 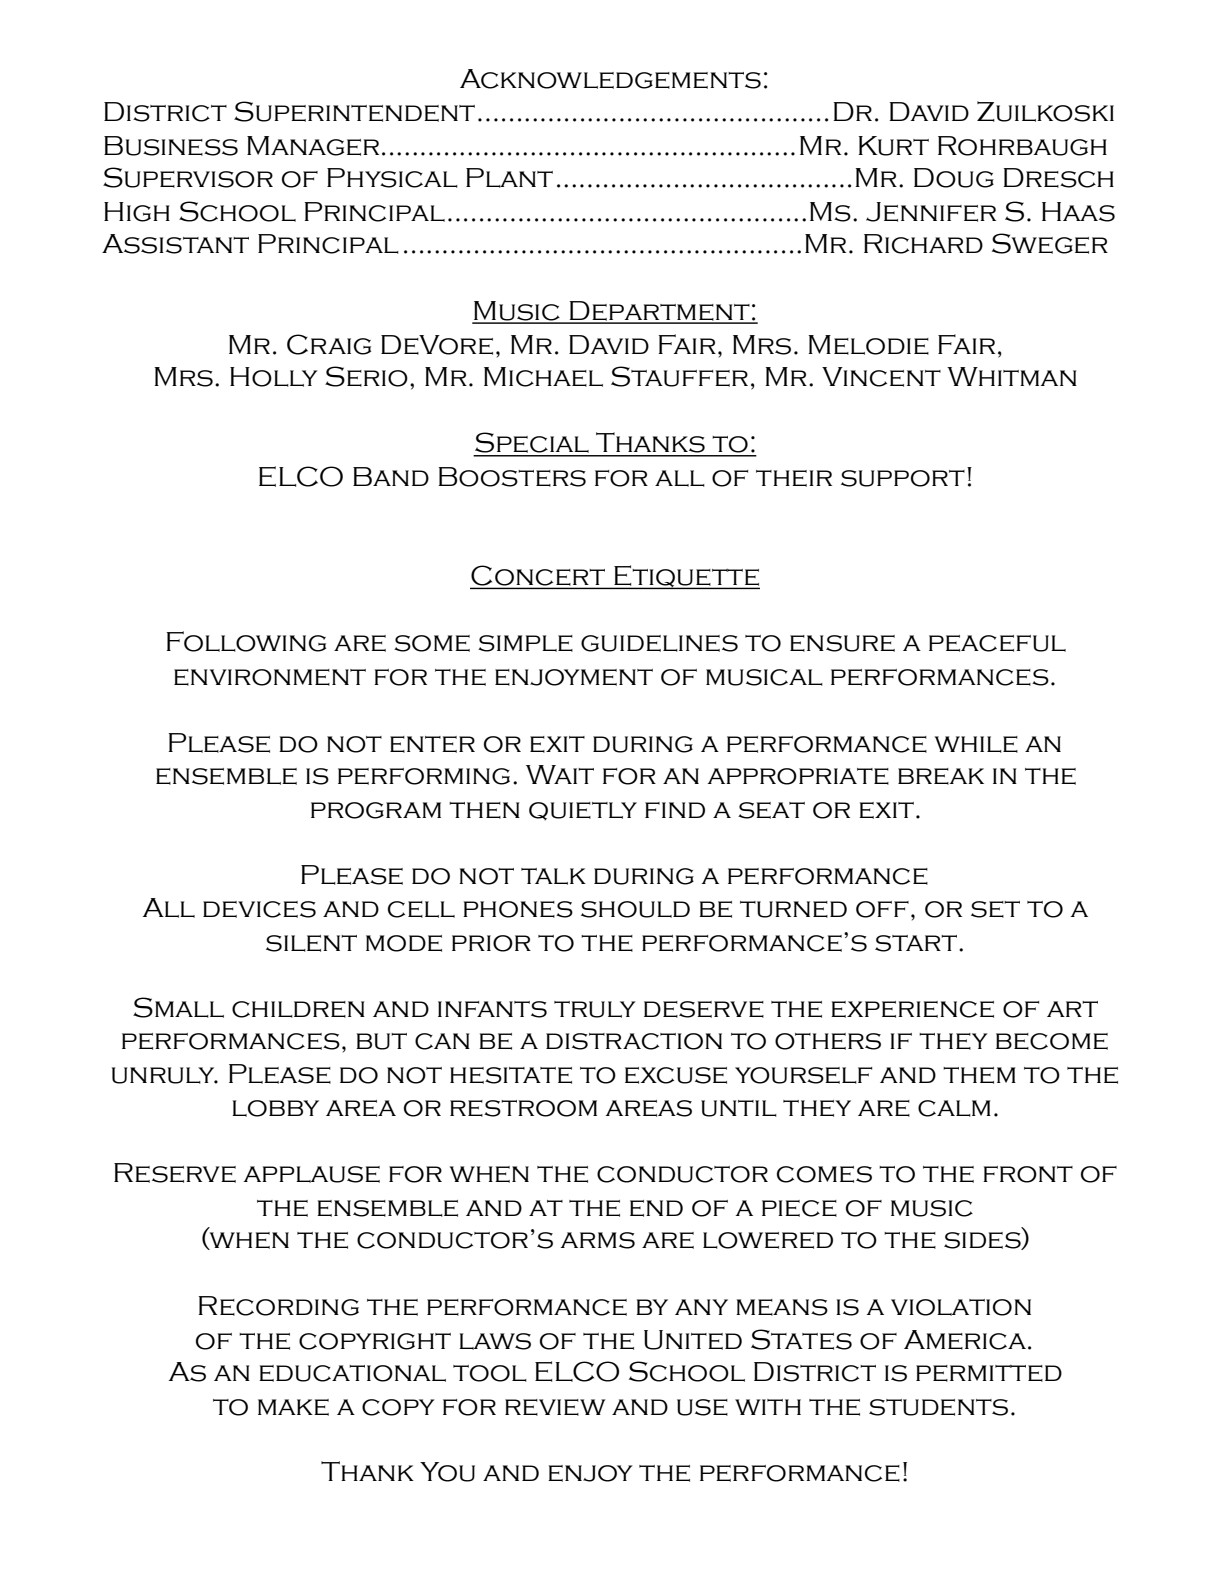 I want to click on Kurt, so click(x=894, y=146).
